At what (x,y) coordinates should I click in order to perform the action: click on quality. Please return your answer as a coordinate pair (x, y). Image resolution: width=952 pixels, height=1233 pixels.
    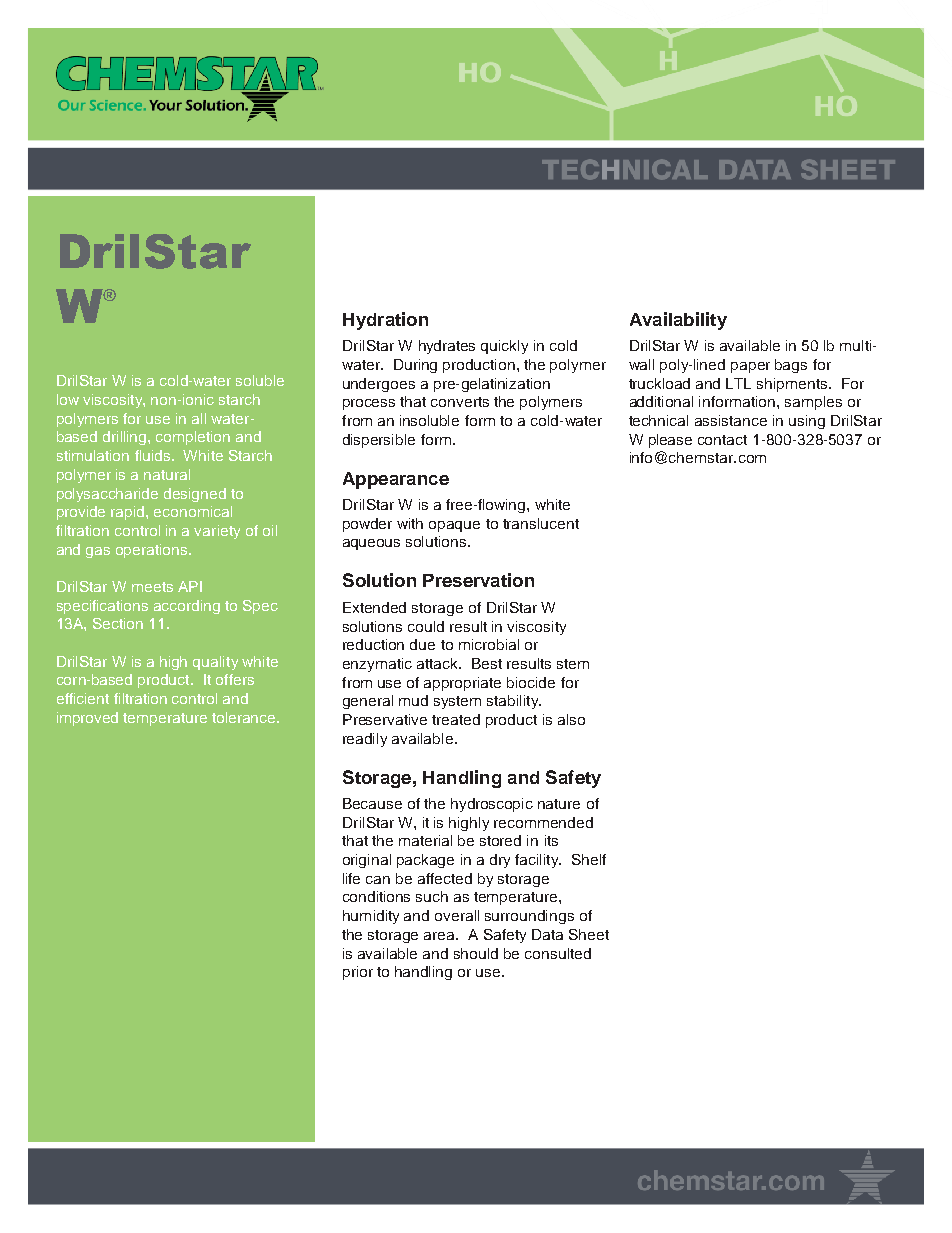
    Looking at the image, I should click on (215, 663).
